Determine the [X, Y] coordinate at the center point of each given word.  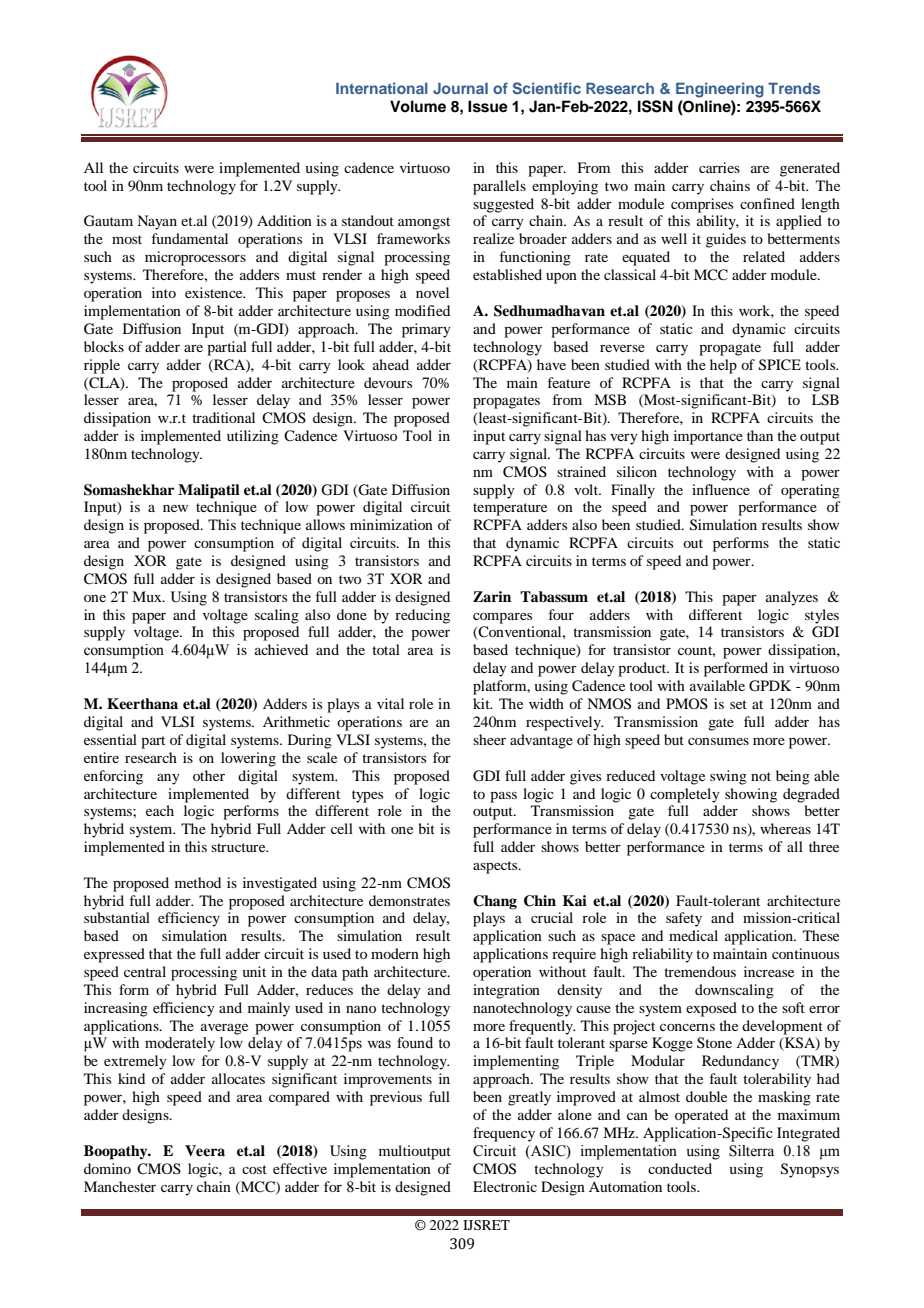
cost [254, 1169]
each [160, 810]
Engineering [720, 90]
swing [728, 777]
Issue [488, 106]
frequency [504, 1134]
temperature [510, 509]
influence [721, 489]
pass [503, 797]
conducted [680, 1168]
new [175, 508]
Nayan [157, 222]
